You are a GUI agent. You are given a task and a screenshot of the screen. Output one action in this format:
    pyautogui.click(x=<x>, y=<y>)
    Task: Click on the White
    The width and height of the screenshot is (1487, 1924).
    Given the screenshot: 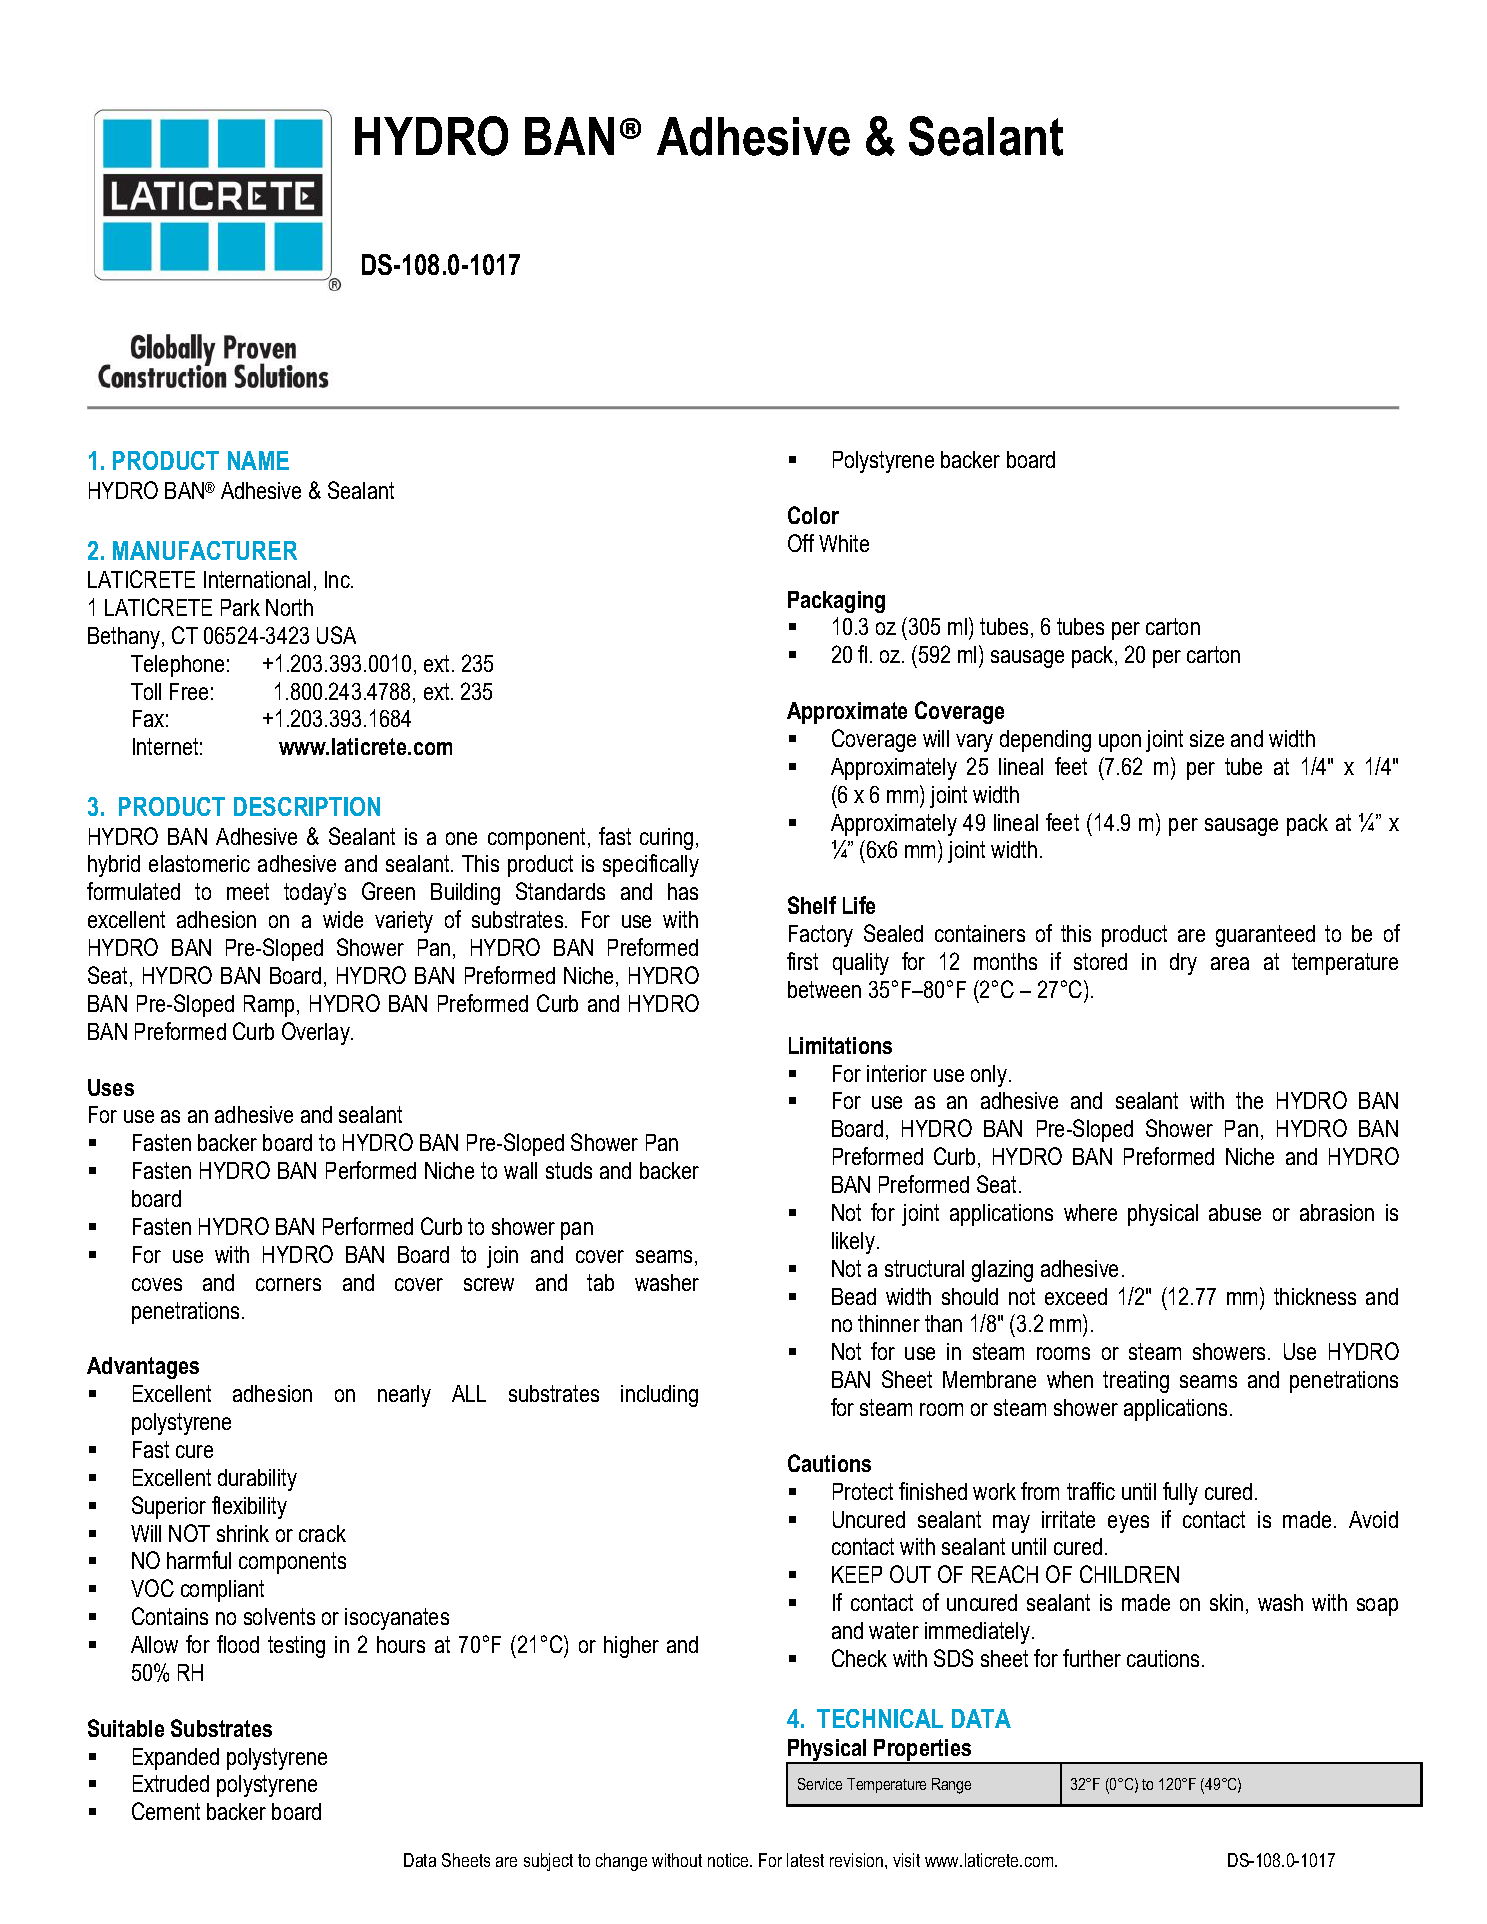 What is the action you would take?
    pyautogui.click(x=844, y=543)
